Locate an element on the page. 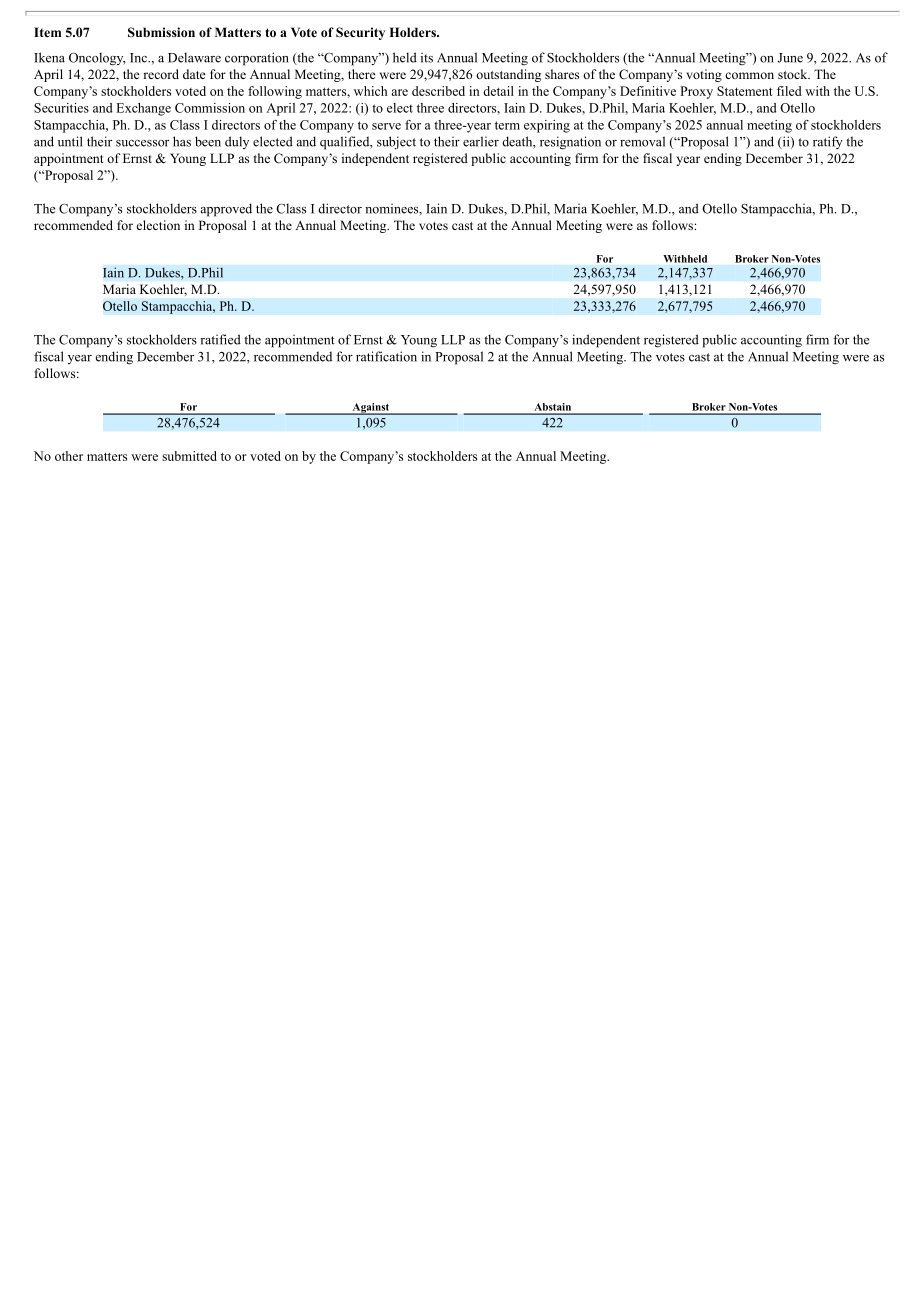 The image size is (924, 1308). submitted is located at coordinates (189, 456).
